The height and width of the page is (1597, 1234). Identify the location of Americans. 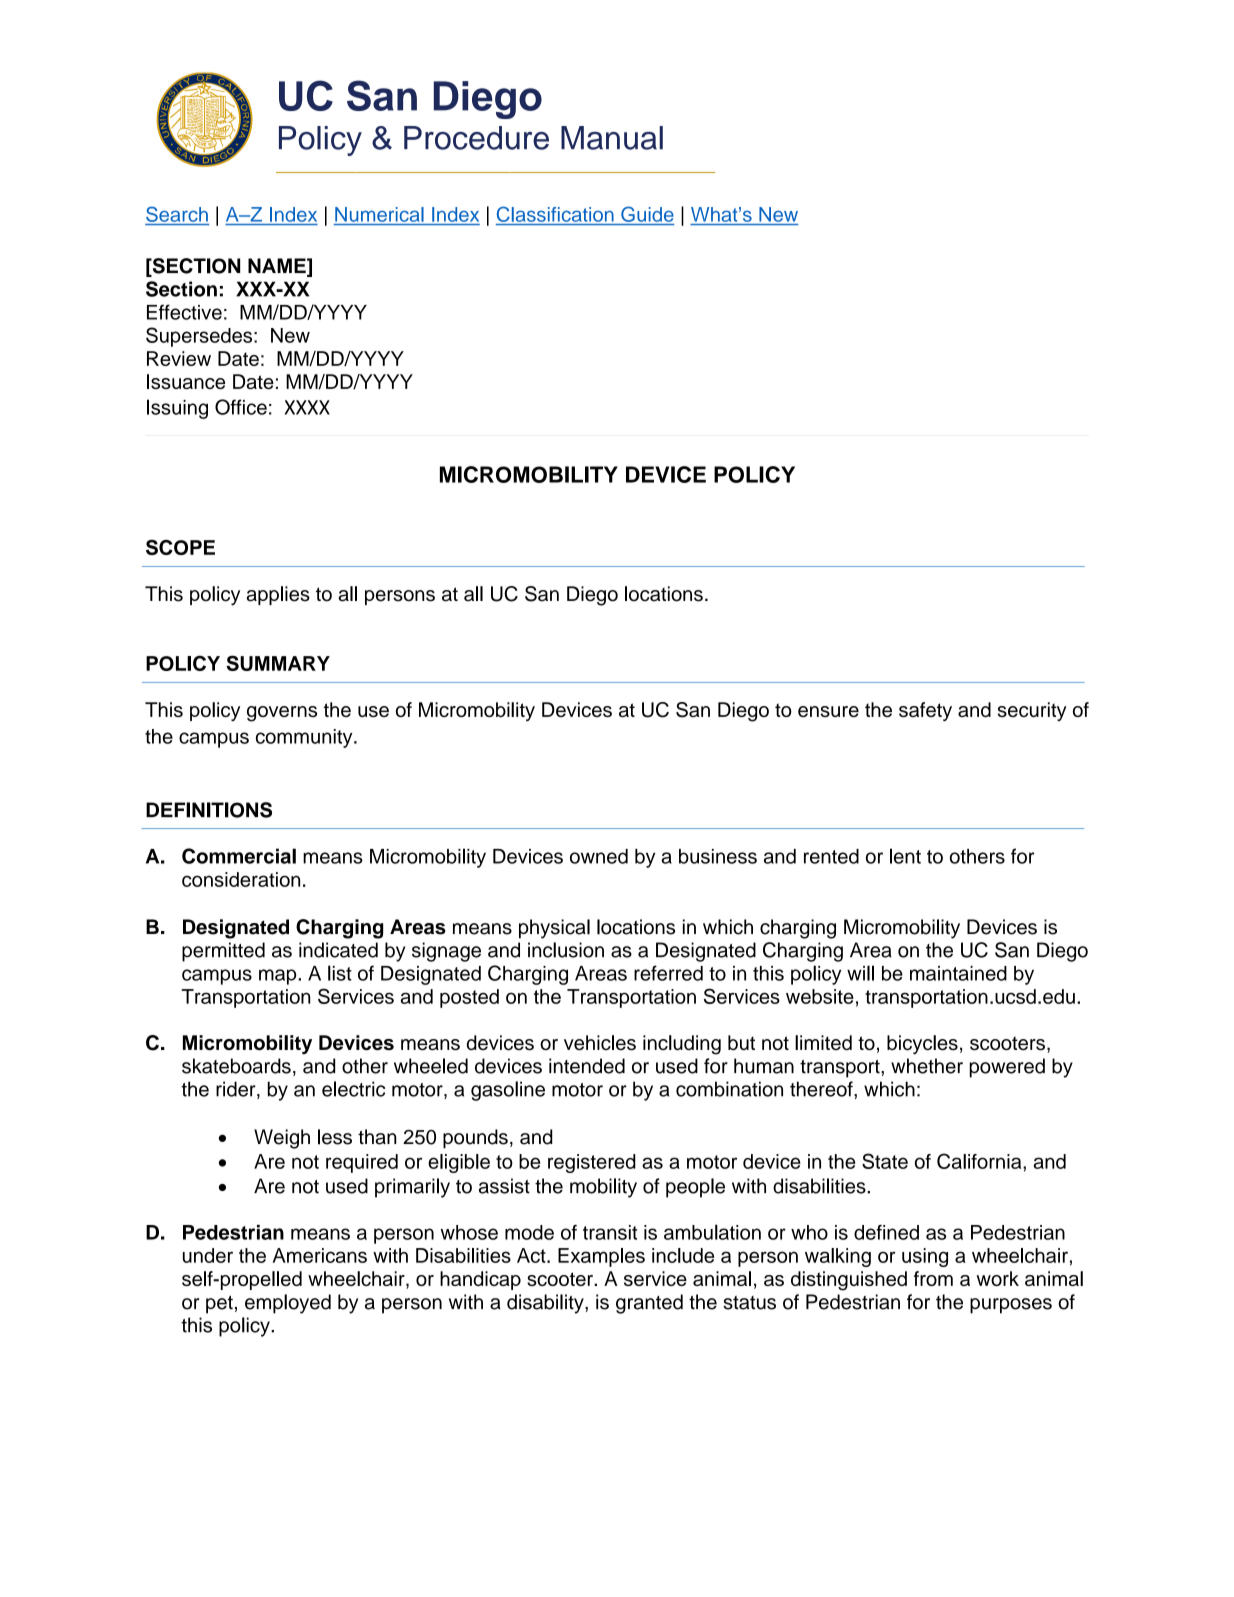
(320, 1255).
